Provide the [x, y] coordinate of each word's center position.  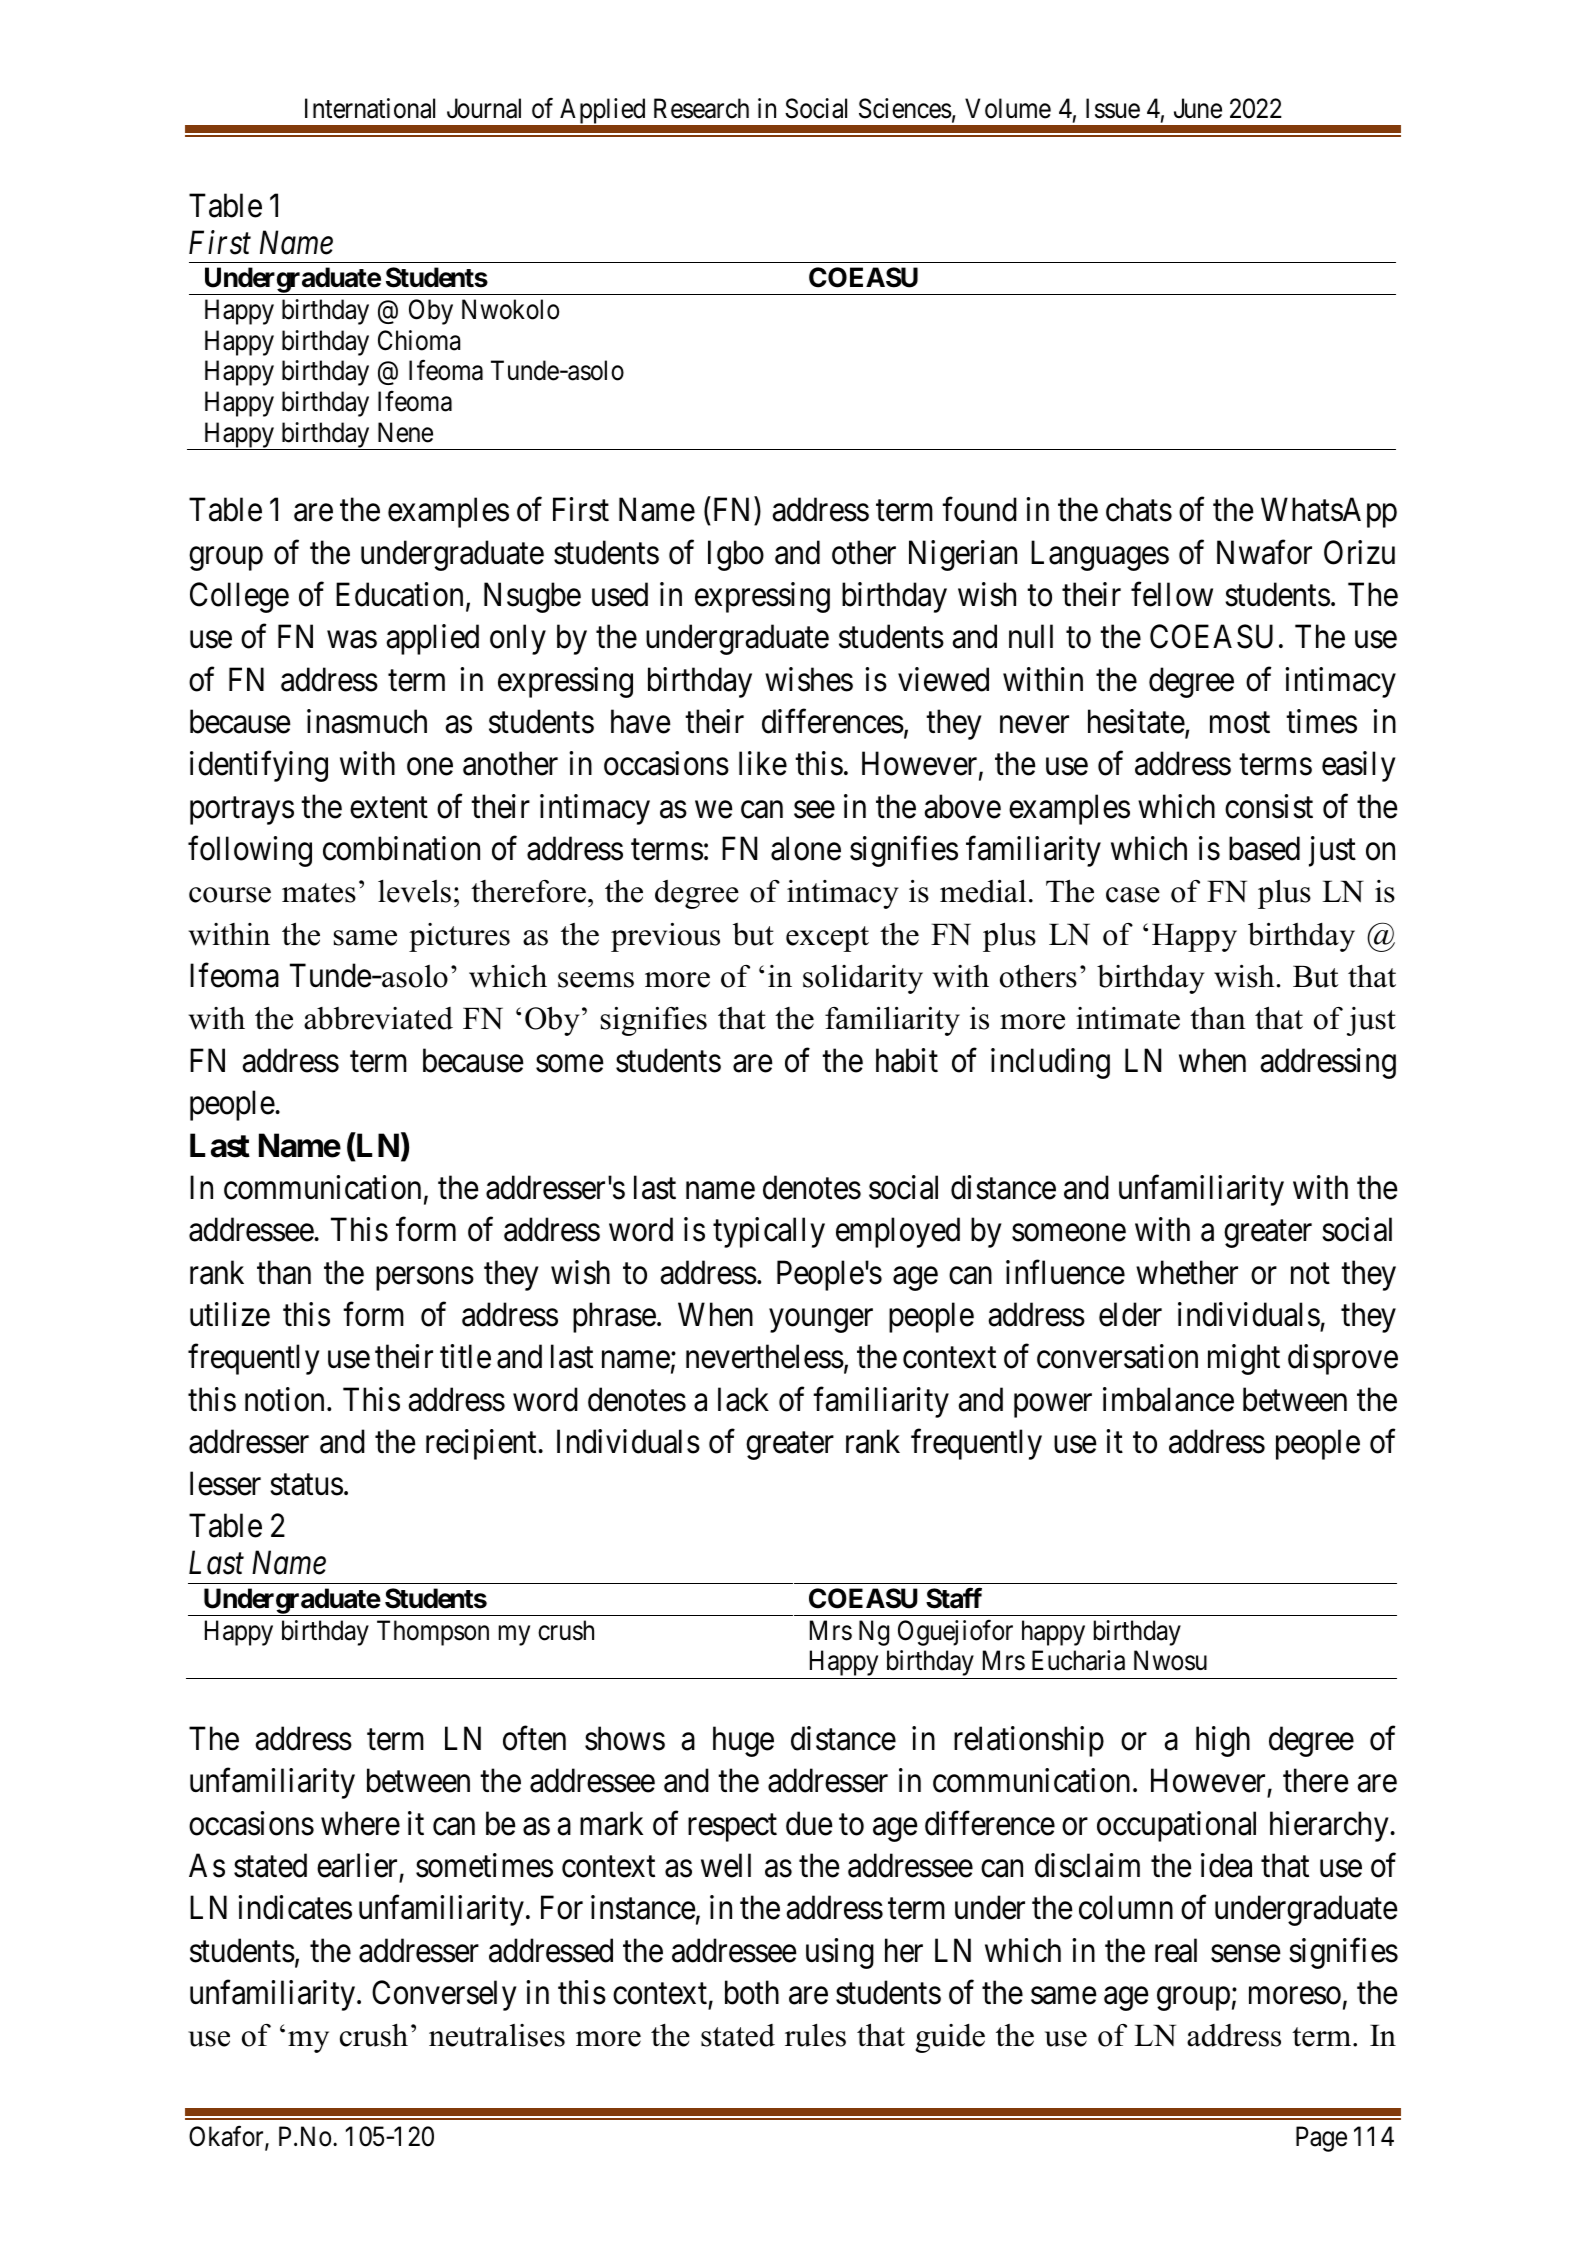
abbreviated [378, 1018]
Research [701, 108]
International [370, 108]
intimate [1128, 1018]
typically [769, 1233]
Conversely [444, 1995]
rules [815, 2035]
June [1198, 108]
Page [1321, 2139]
